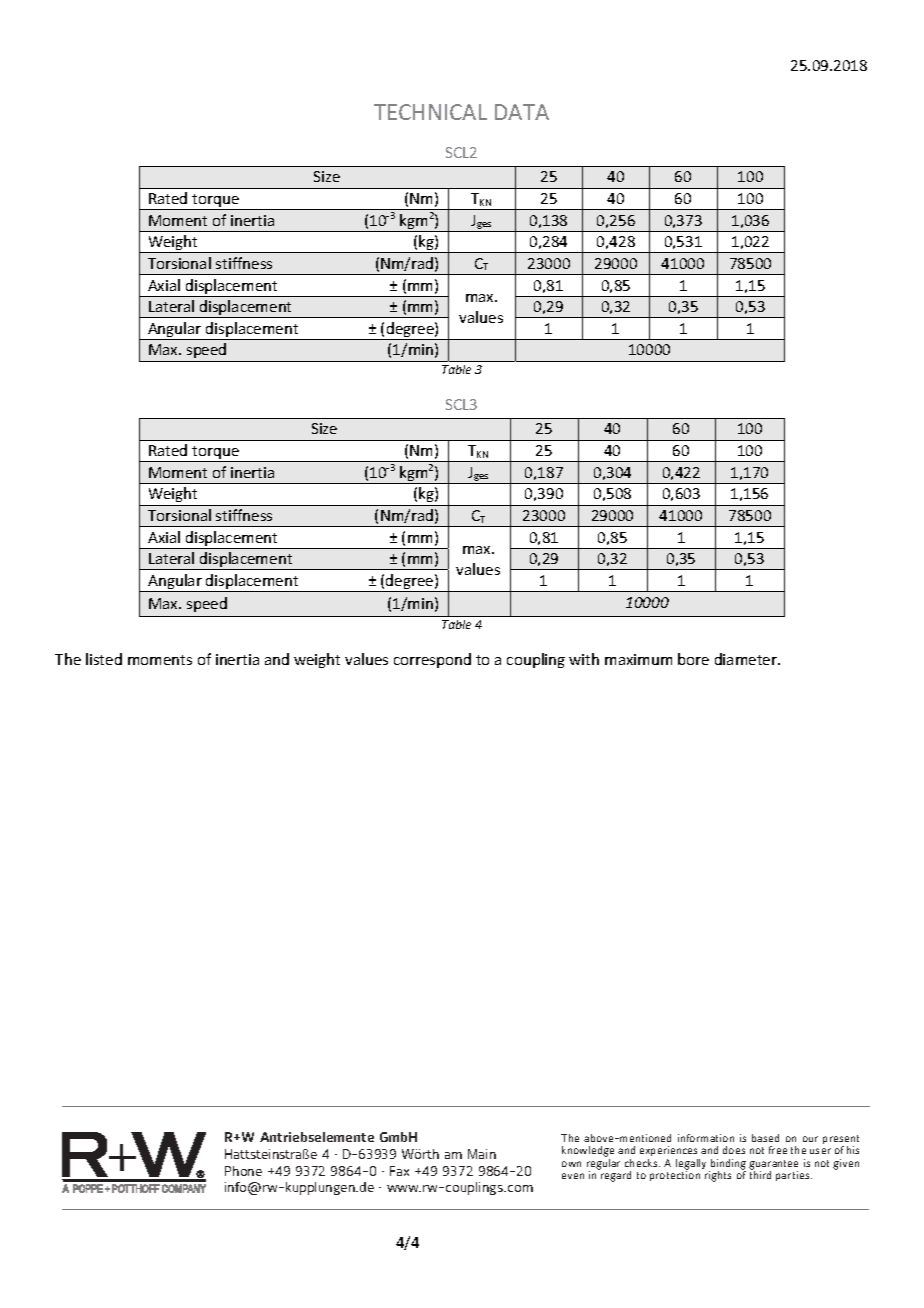  What do you see at coordinates (765, 1138) in the image?
I see `based` at bounding box center [765, 1138].
